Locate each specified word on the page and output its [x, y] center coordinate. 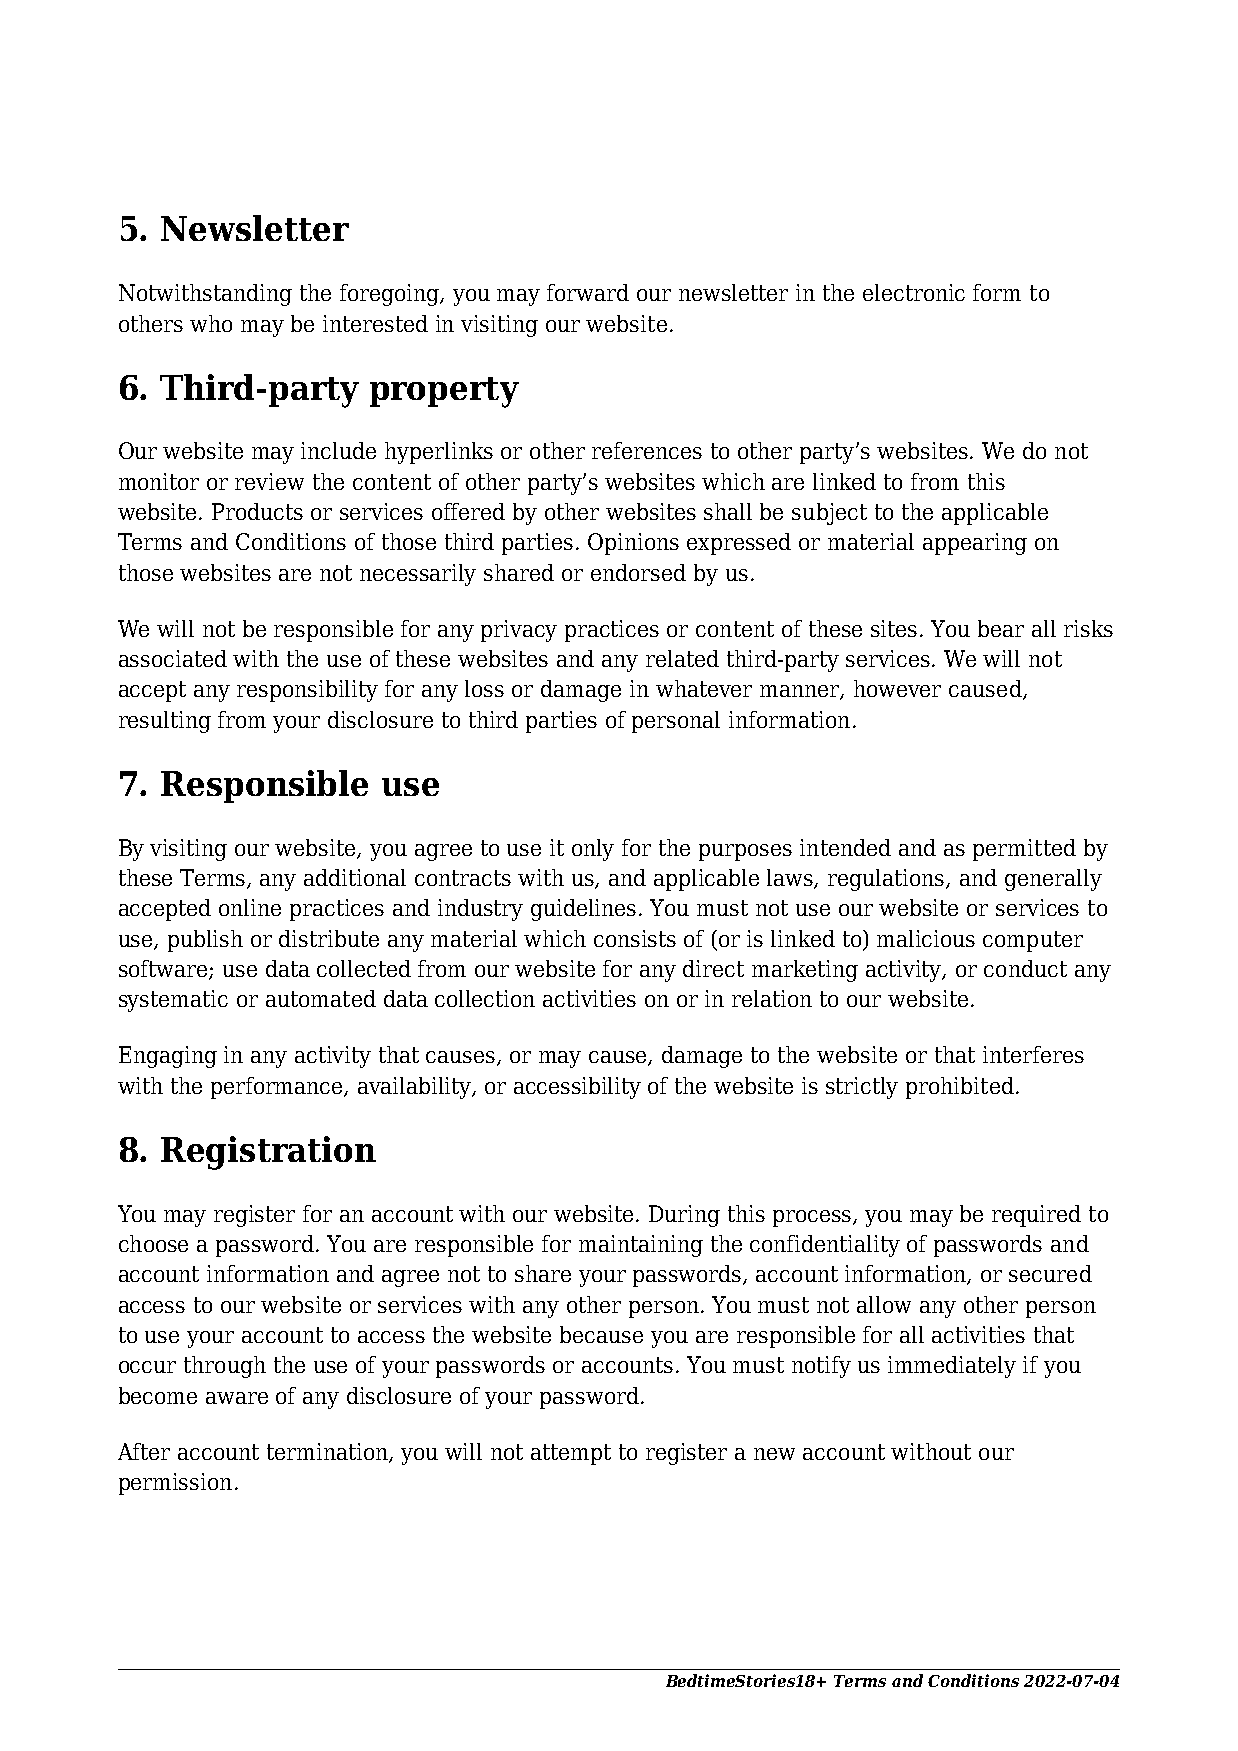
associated [173, 658]
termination [329, 1452]
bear [1001, 628]
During [684, 1216]
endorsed [638, 572]
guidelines [583, 910]
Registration [268, 1153]
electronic [914, 292]
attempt [571, 1454]
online [250, 907]
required [1036, 1216]
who [211, 323]
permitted [1024, 850]
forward [588, 292]
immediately [952, 1367]
